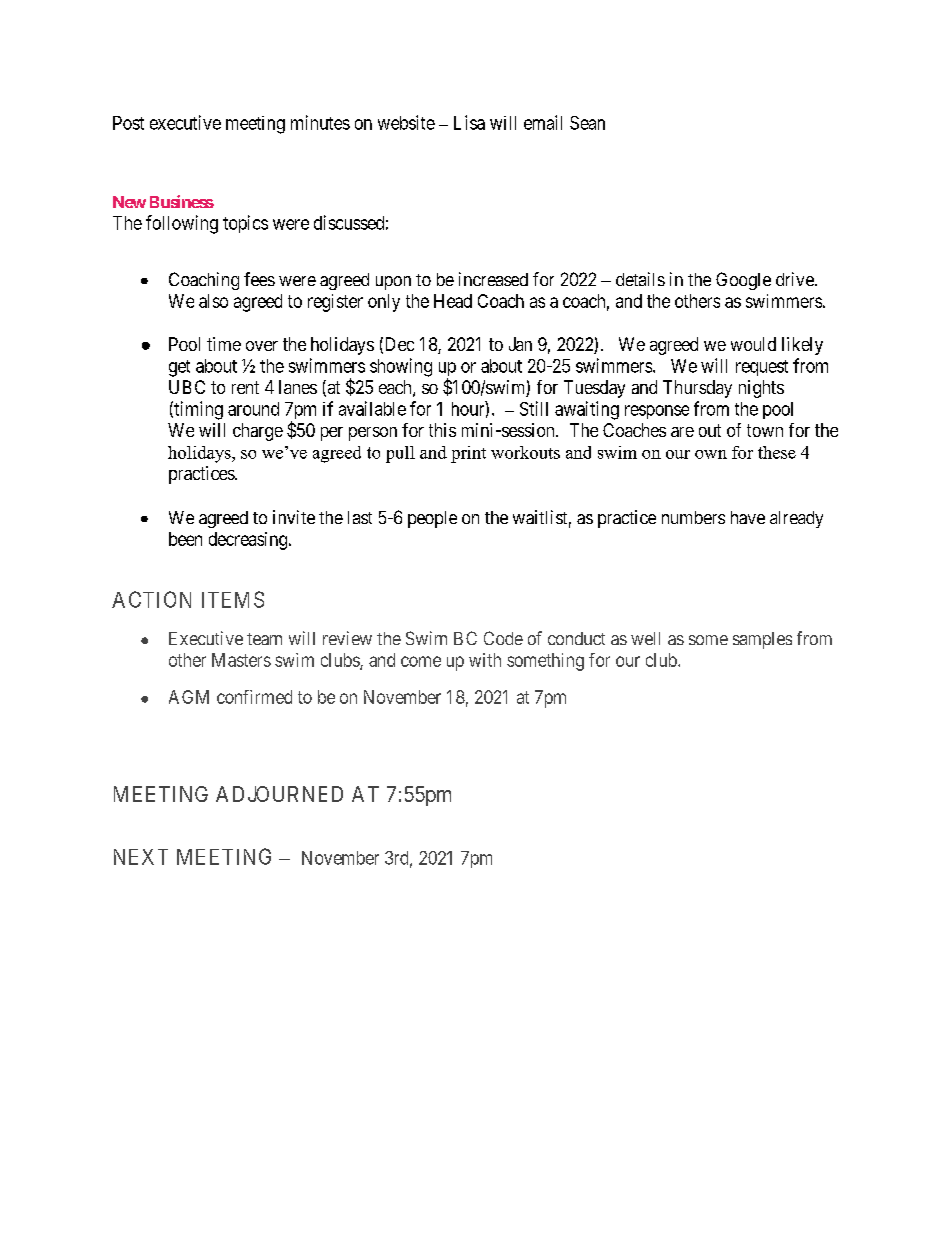  I want to click on NEXT, so click(141, 857).
